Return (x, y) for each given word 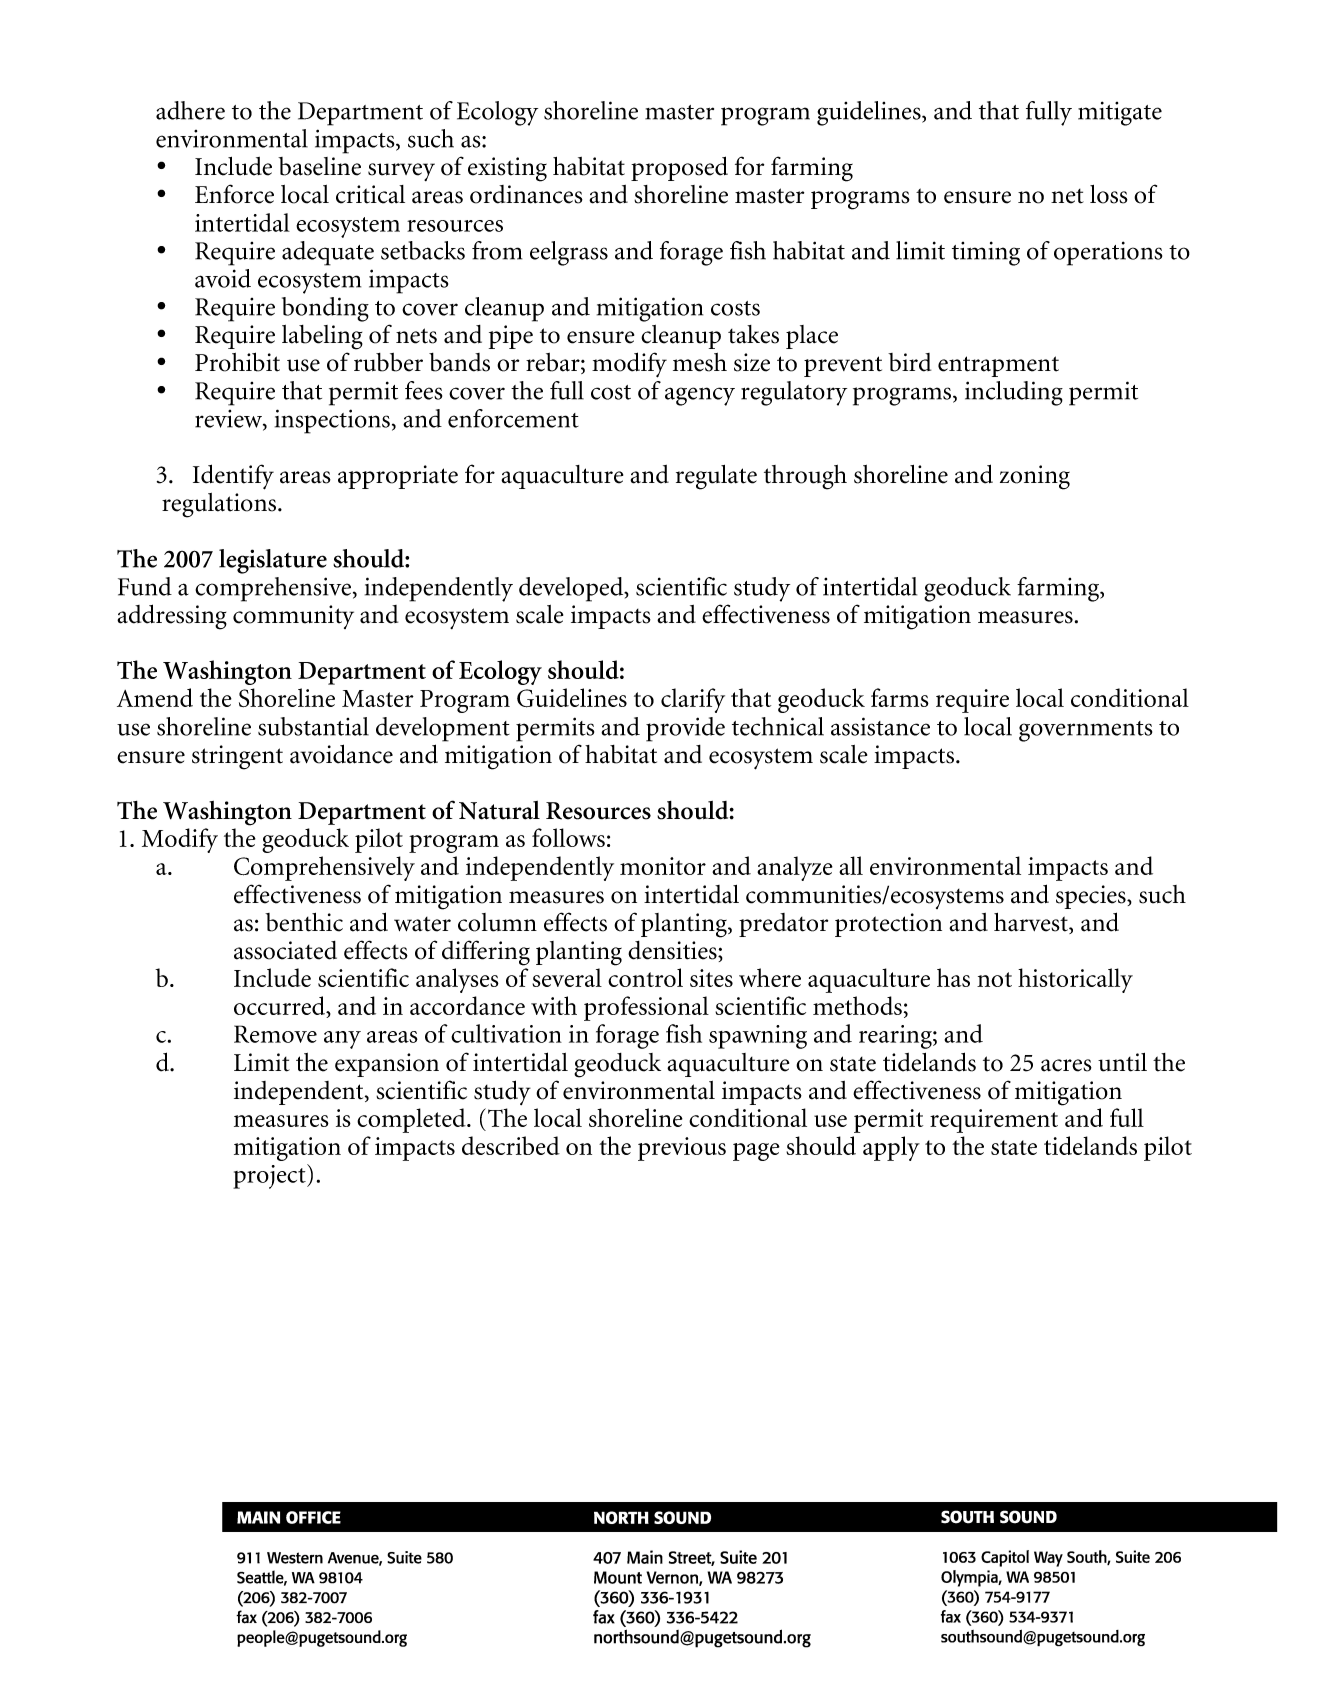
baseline (319, 166)
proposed (679, 168)
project (270, 1176)
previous (682, 1149)
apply (891, 1148)
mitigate (1120, 113)
